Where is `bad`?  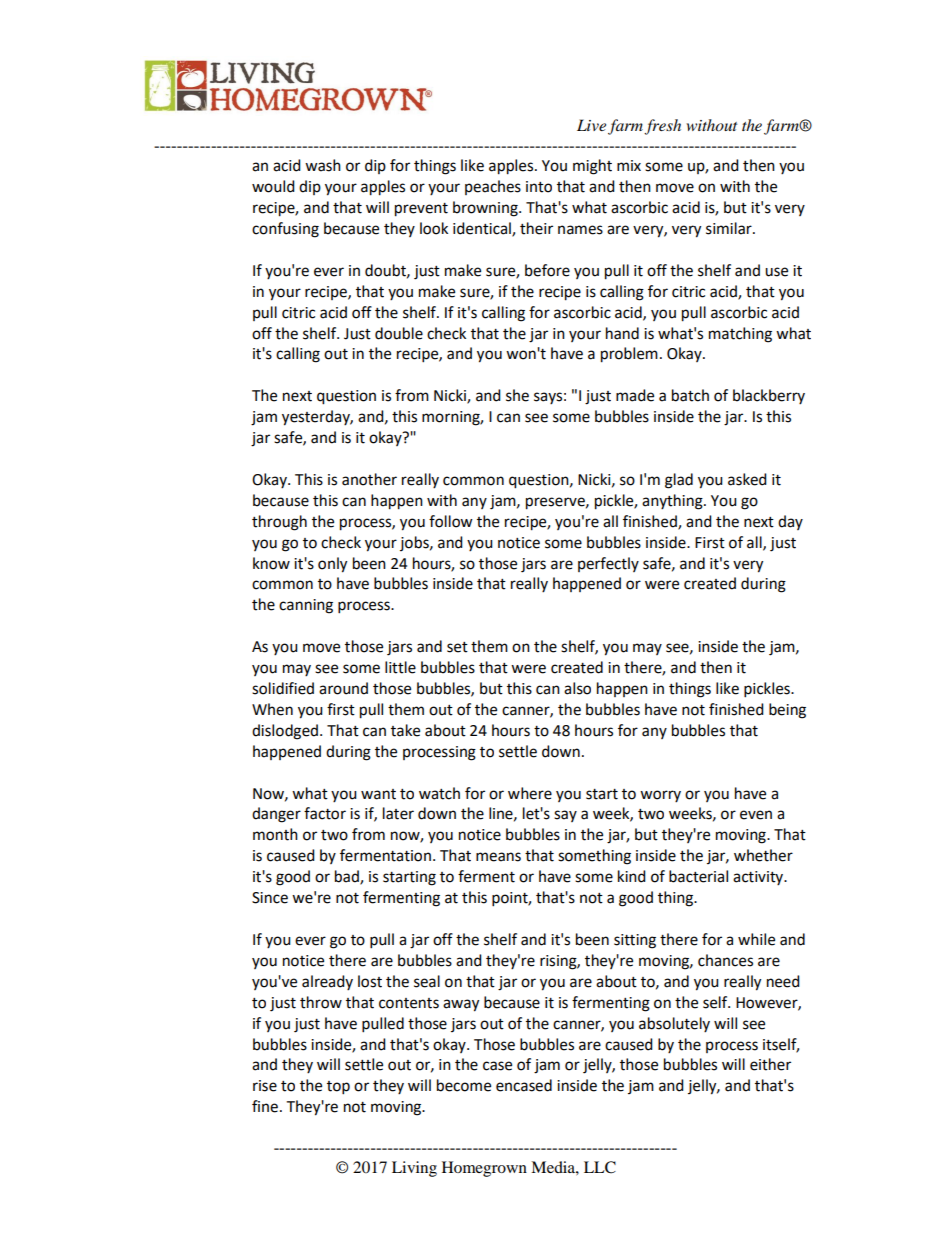
bad is located at coordinates (348, 877).
